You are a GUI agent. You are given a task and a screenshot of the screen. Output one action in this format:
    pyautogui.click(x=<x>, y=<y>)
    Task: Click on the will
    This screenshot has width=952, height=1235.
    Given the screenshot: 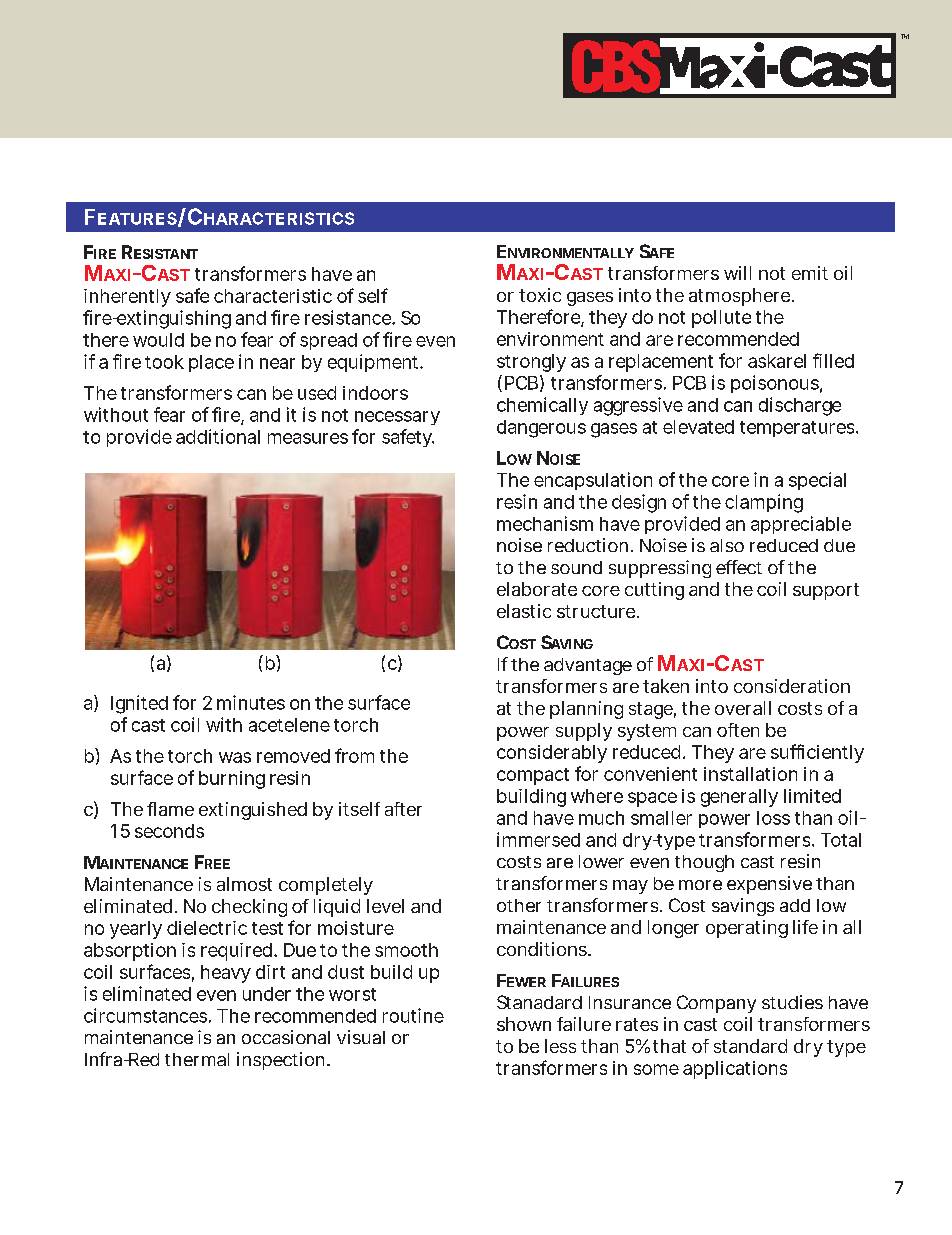 What is the action you would take?
    pyautogui.click(x=737, y=273)
